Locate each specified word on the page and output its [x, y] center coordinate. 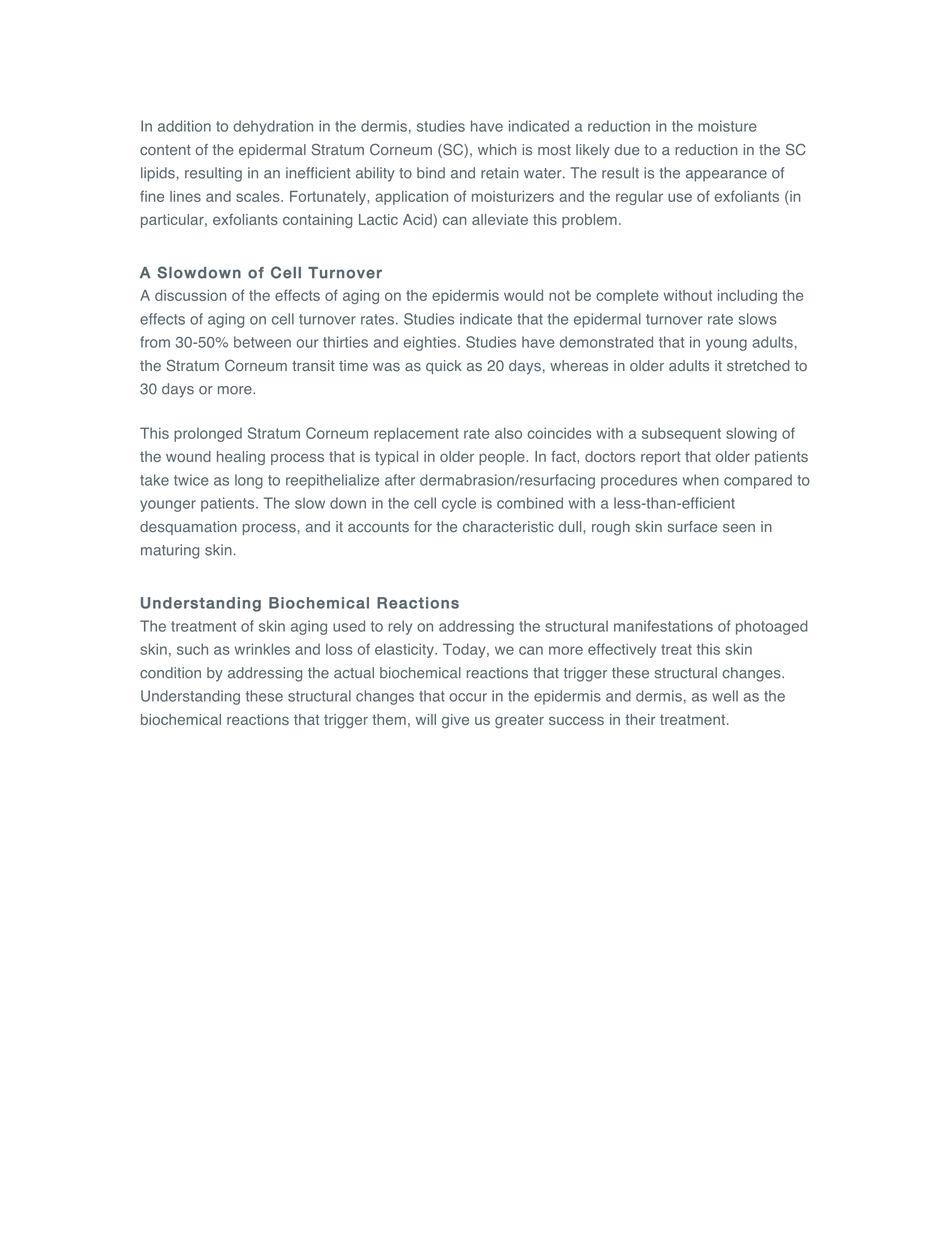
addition [184, 126]
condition [170, 673]
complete [627, 297]
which [497, 149]
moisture [727, 126]
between [262, 342]
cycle [459, 504]
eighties [431, 343]
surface [692, 527]
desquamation [188, 528]
